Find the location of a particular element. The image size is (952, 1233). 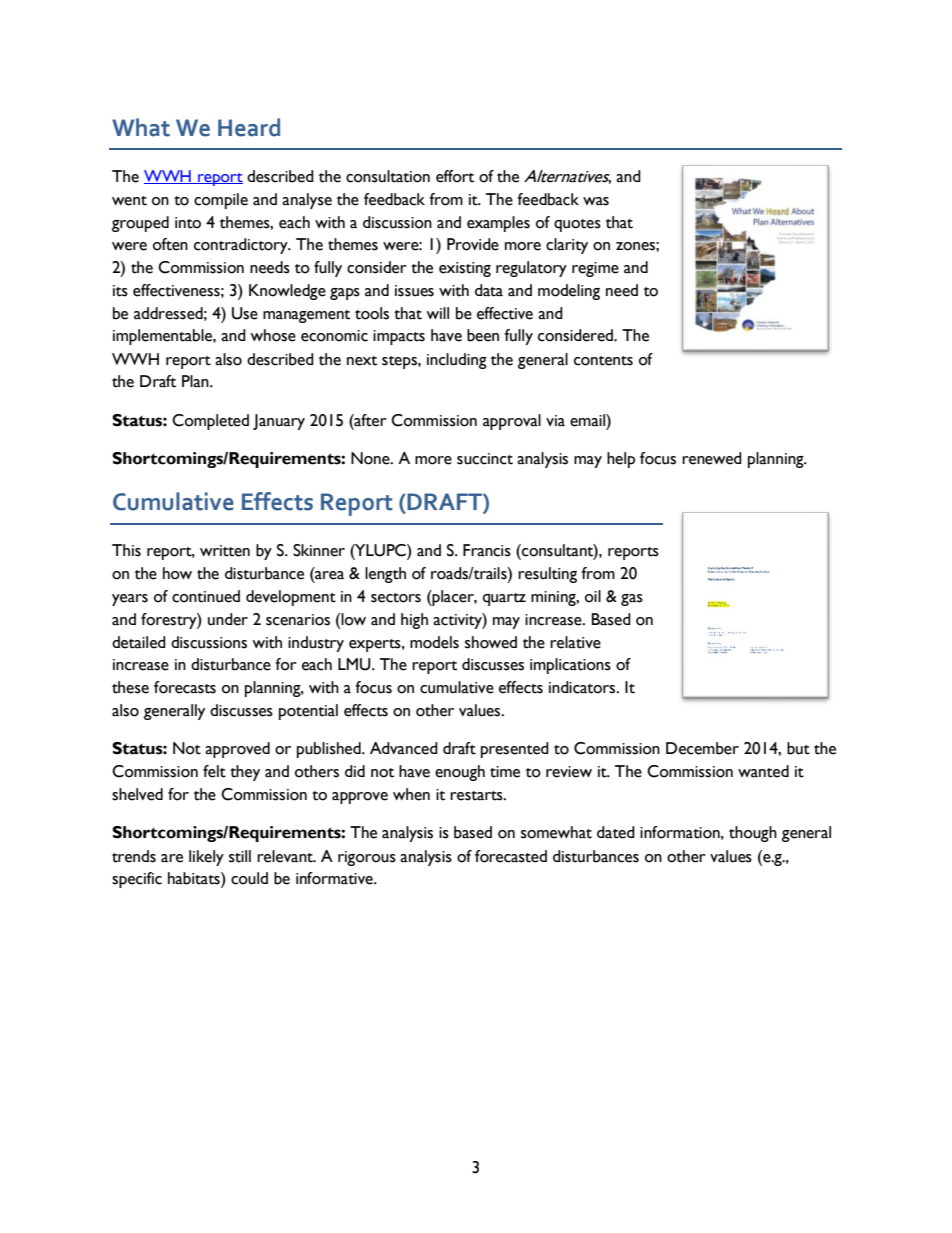

gas is located at coordinates (632, 600).
